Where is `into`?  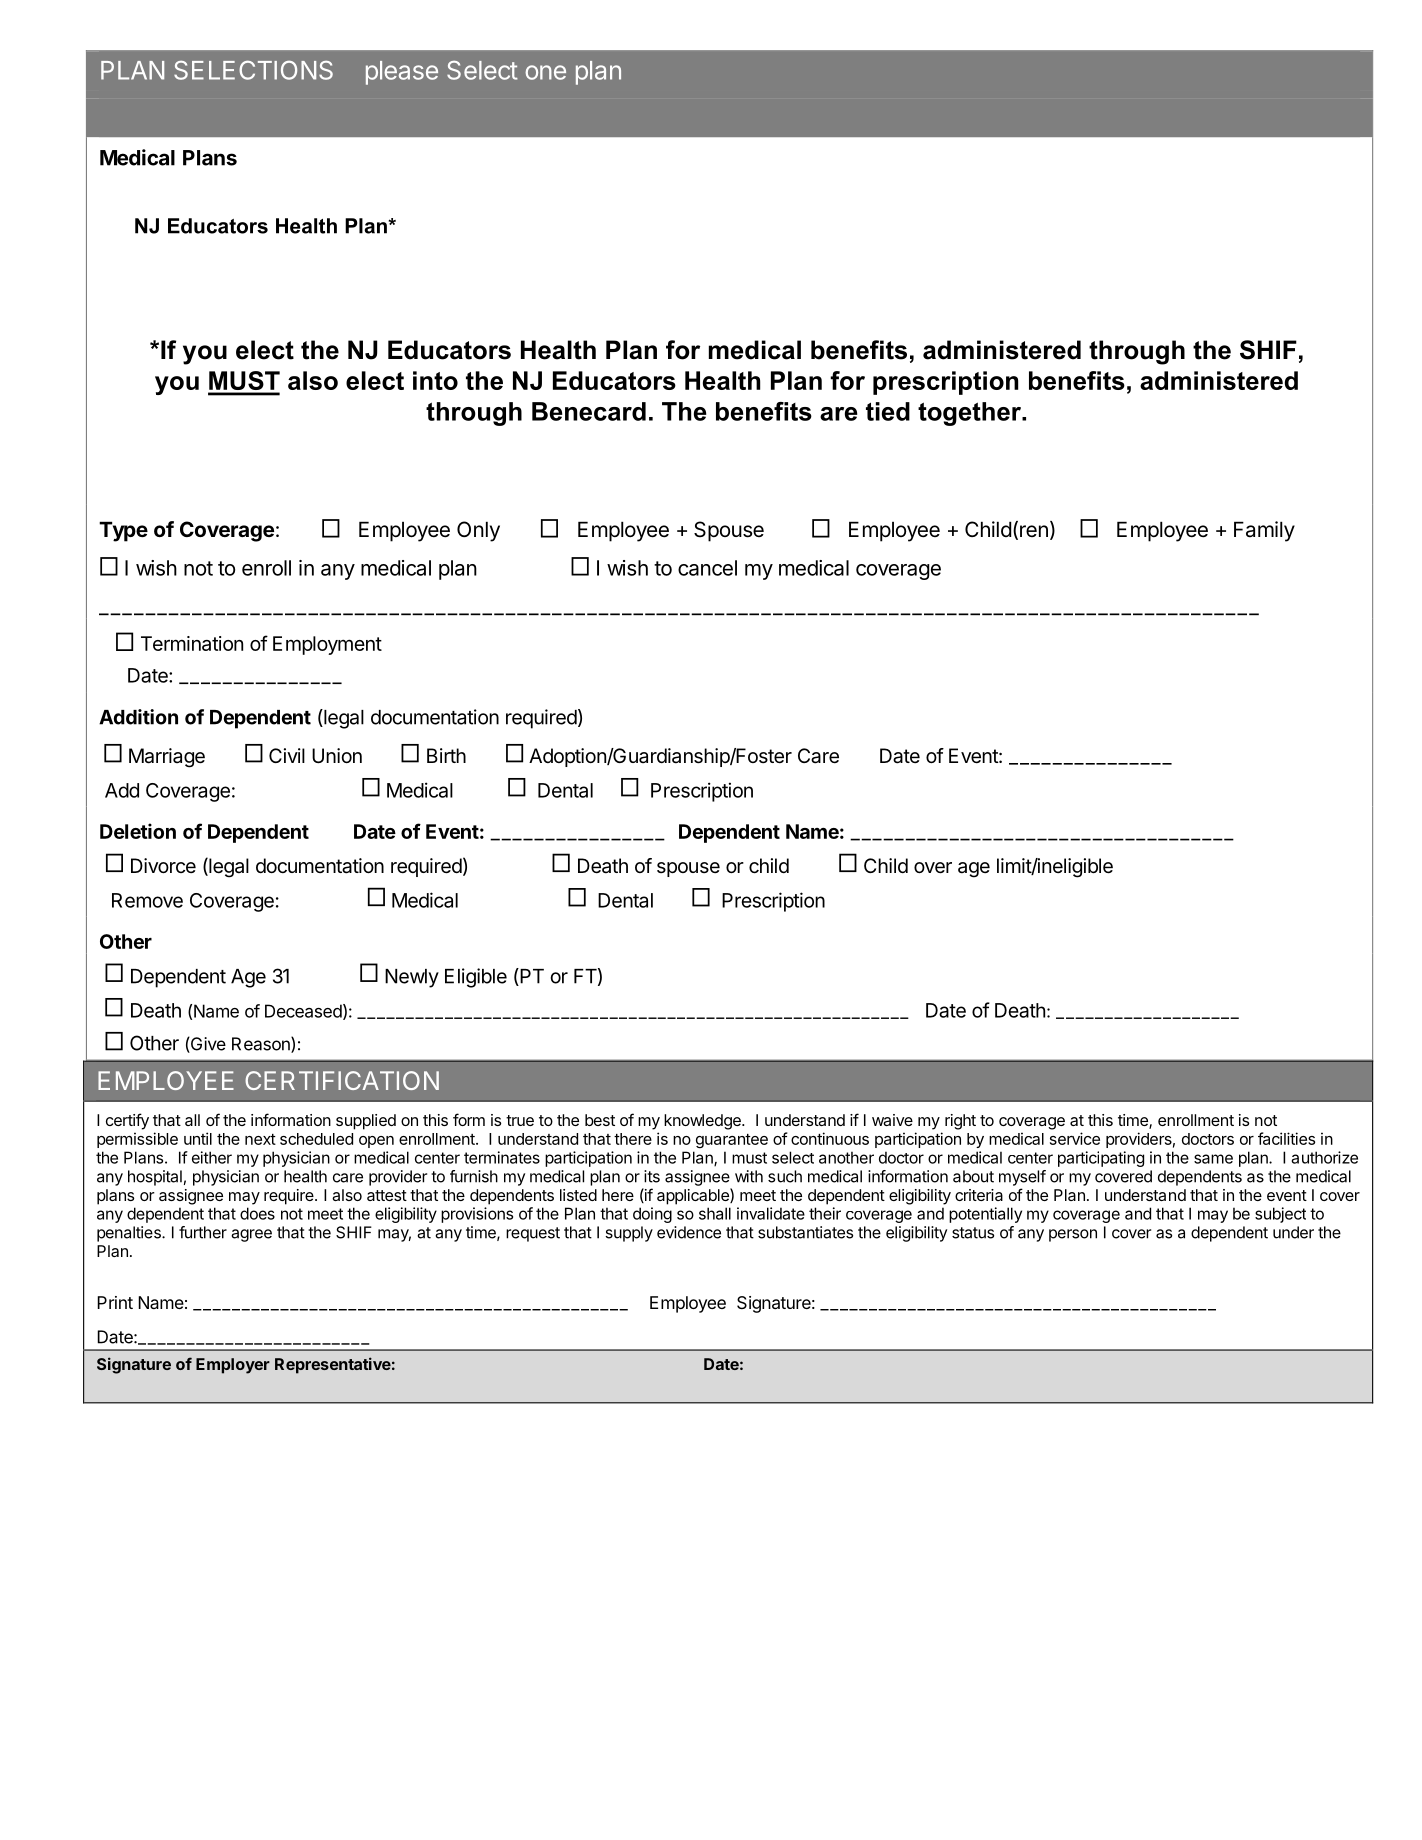
into is located at coordinates (435, 380).
